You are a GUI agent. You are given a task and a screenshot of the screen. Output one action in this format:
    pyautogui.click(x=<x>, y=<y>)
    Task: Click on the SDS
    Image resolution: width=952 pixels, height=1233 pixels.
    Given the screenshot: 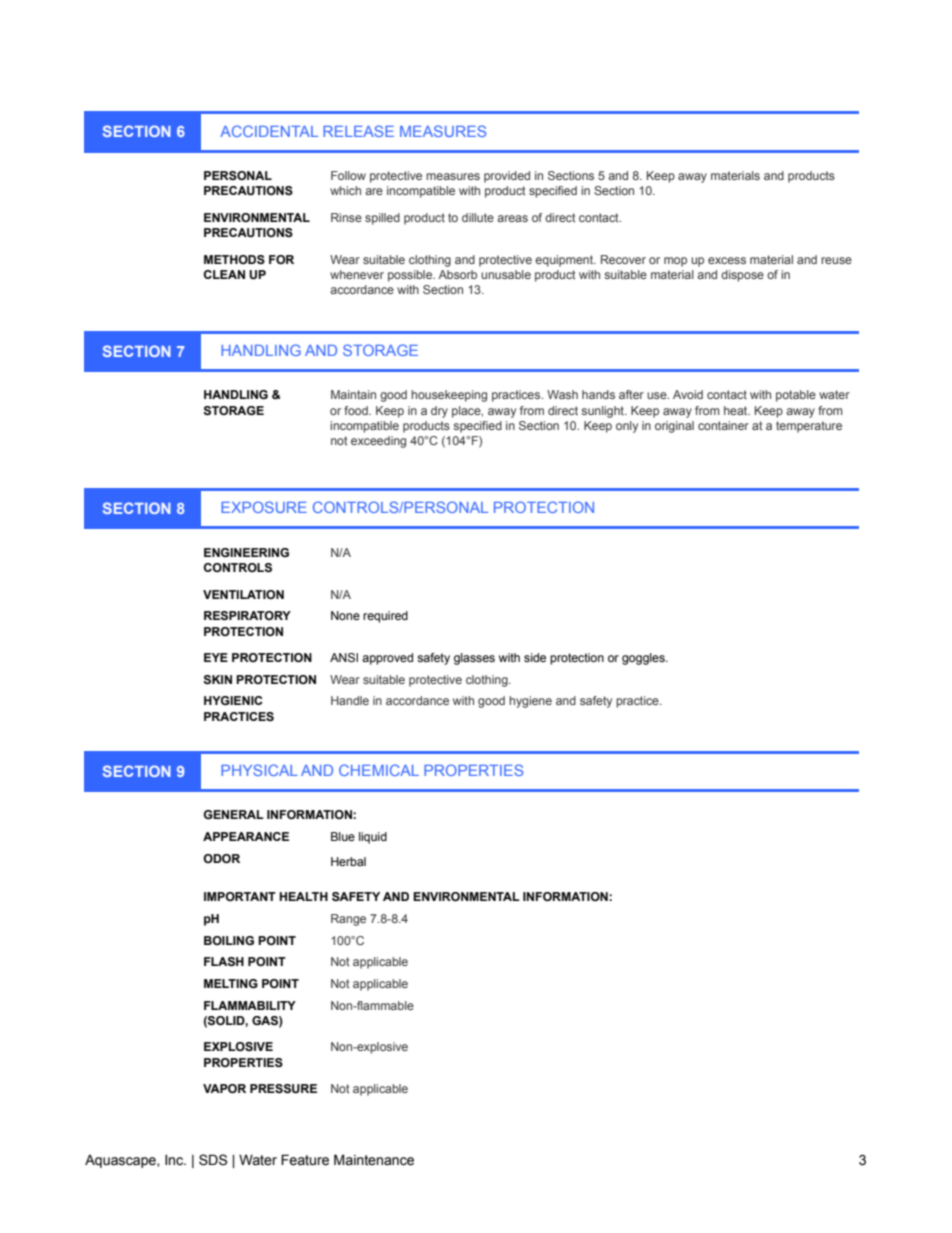 What is the action you would take?
    pyautogui.click(x=213, y=1160)
